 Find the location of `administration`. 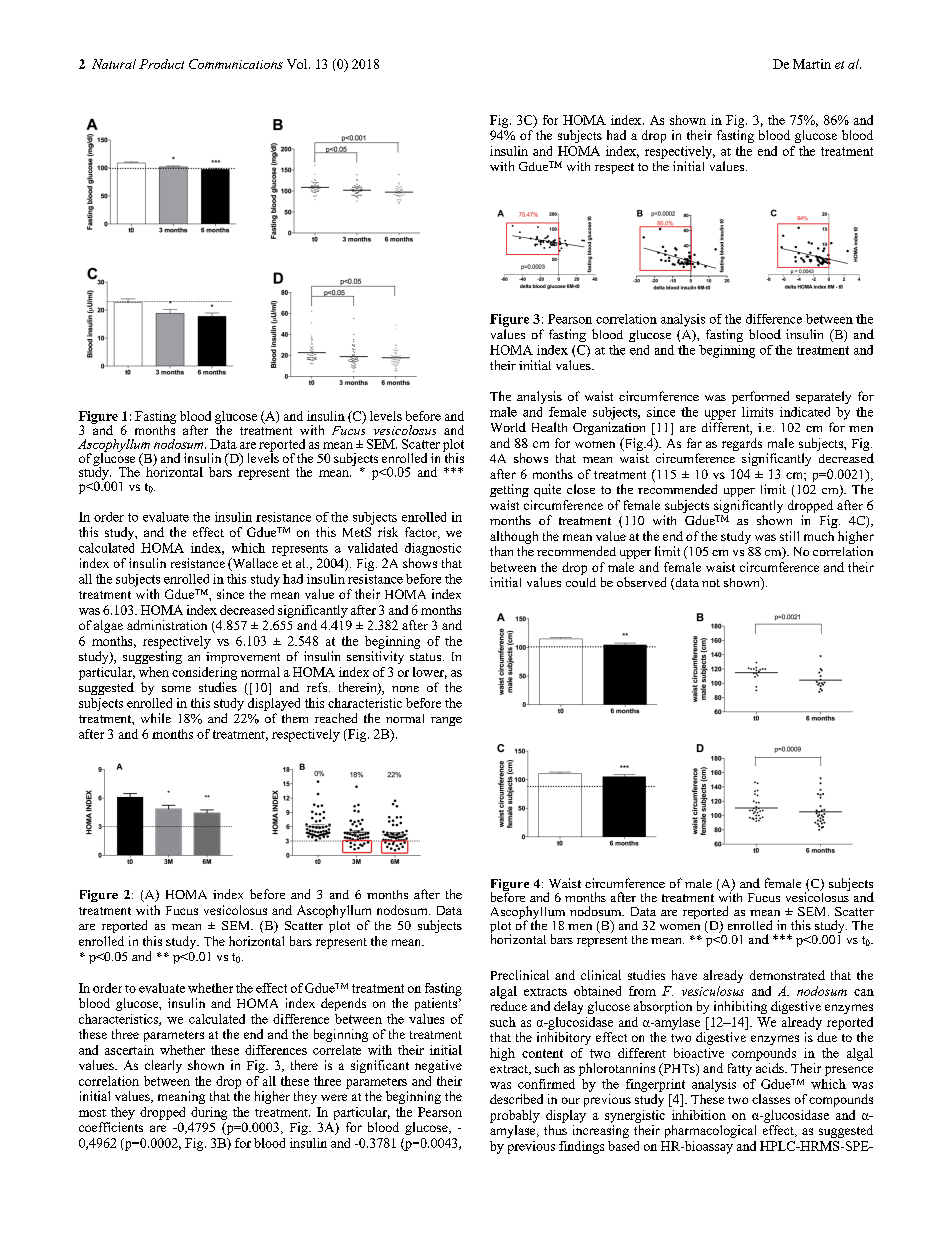

administration is located at coordinates (167, 625).
